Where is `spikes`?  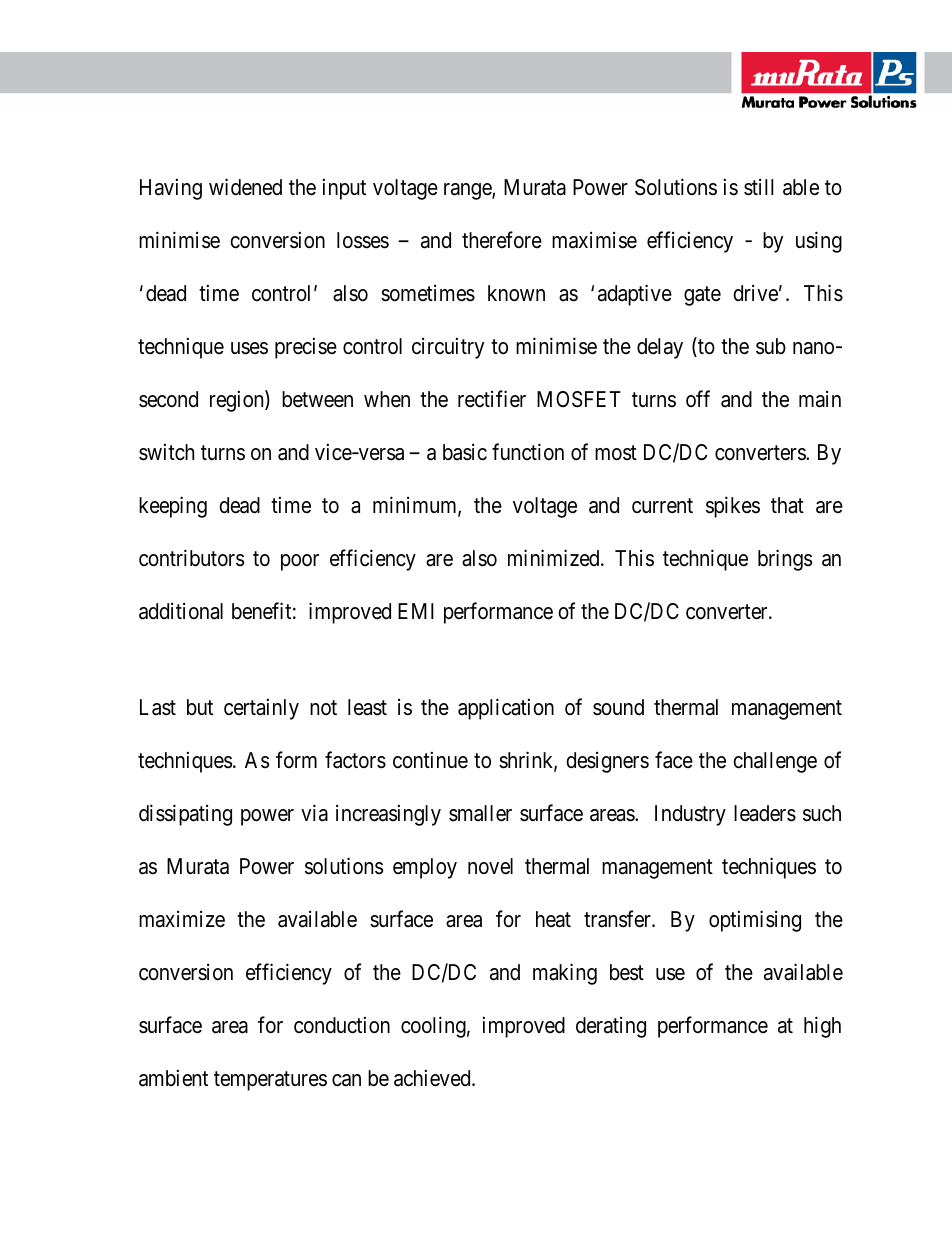
spikes is located at coordinates (733, 507).
